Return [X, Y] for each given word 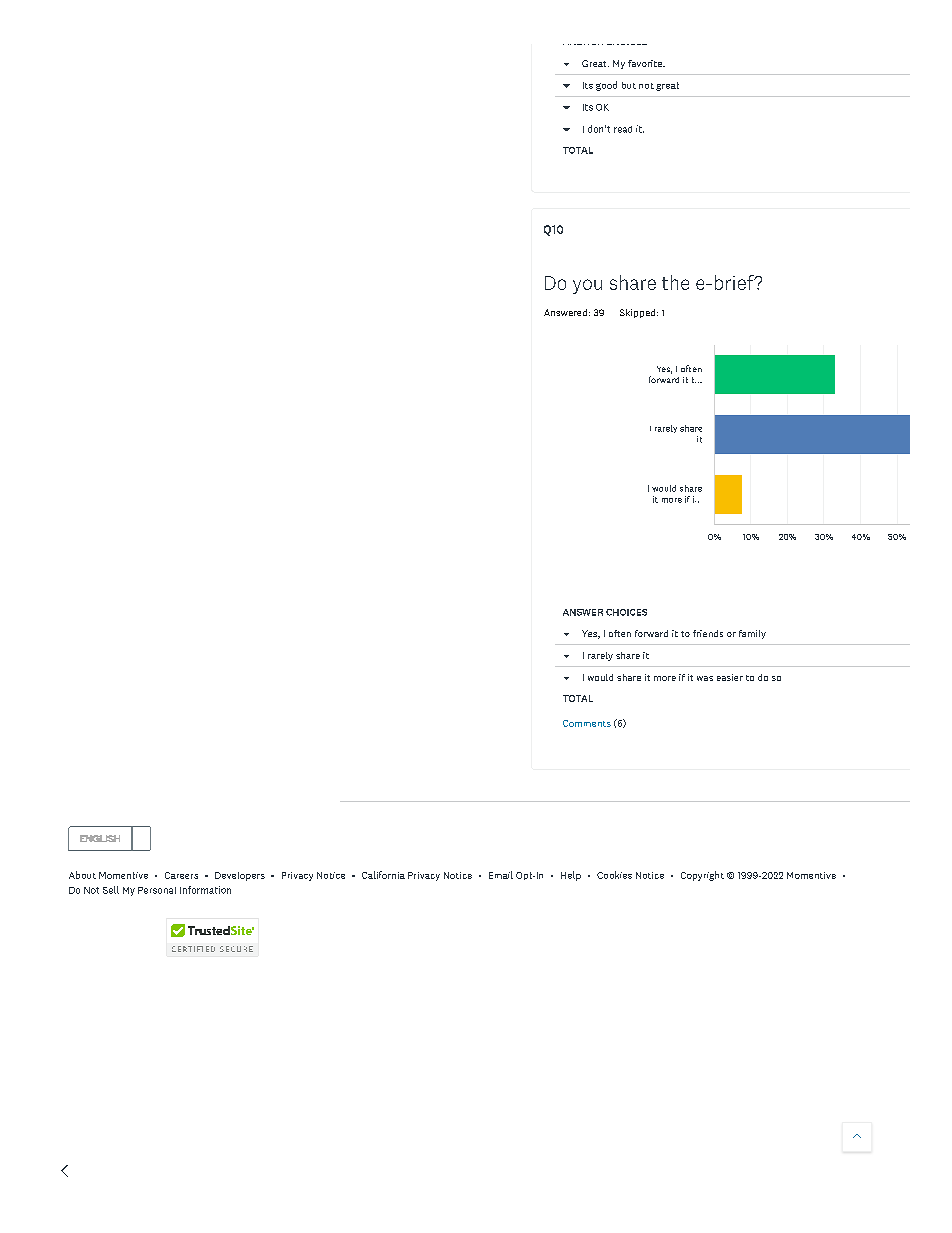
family [752, 634]
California [383, 875]
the [675, 282]
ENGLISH [100, 838]
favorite [646, 63]
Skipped [639, 313]
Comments [587, 723]
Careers [181, 875]
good [606, 86]
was [705, 678]
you [587, 286]
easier [730, 677]
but [629, 85]
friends [708, 633]
